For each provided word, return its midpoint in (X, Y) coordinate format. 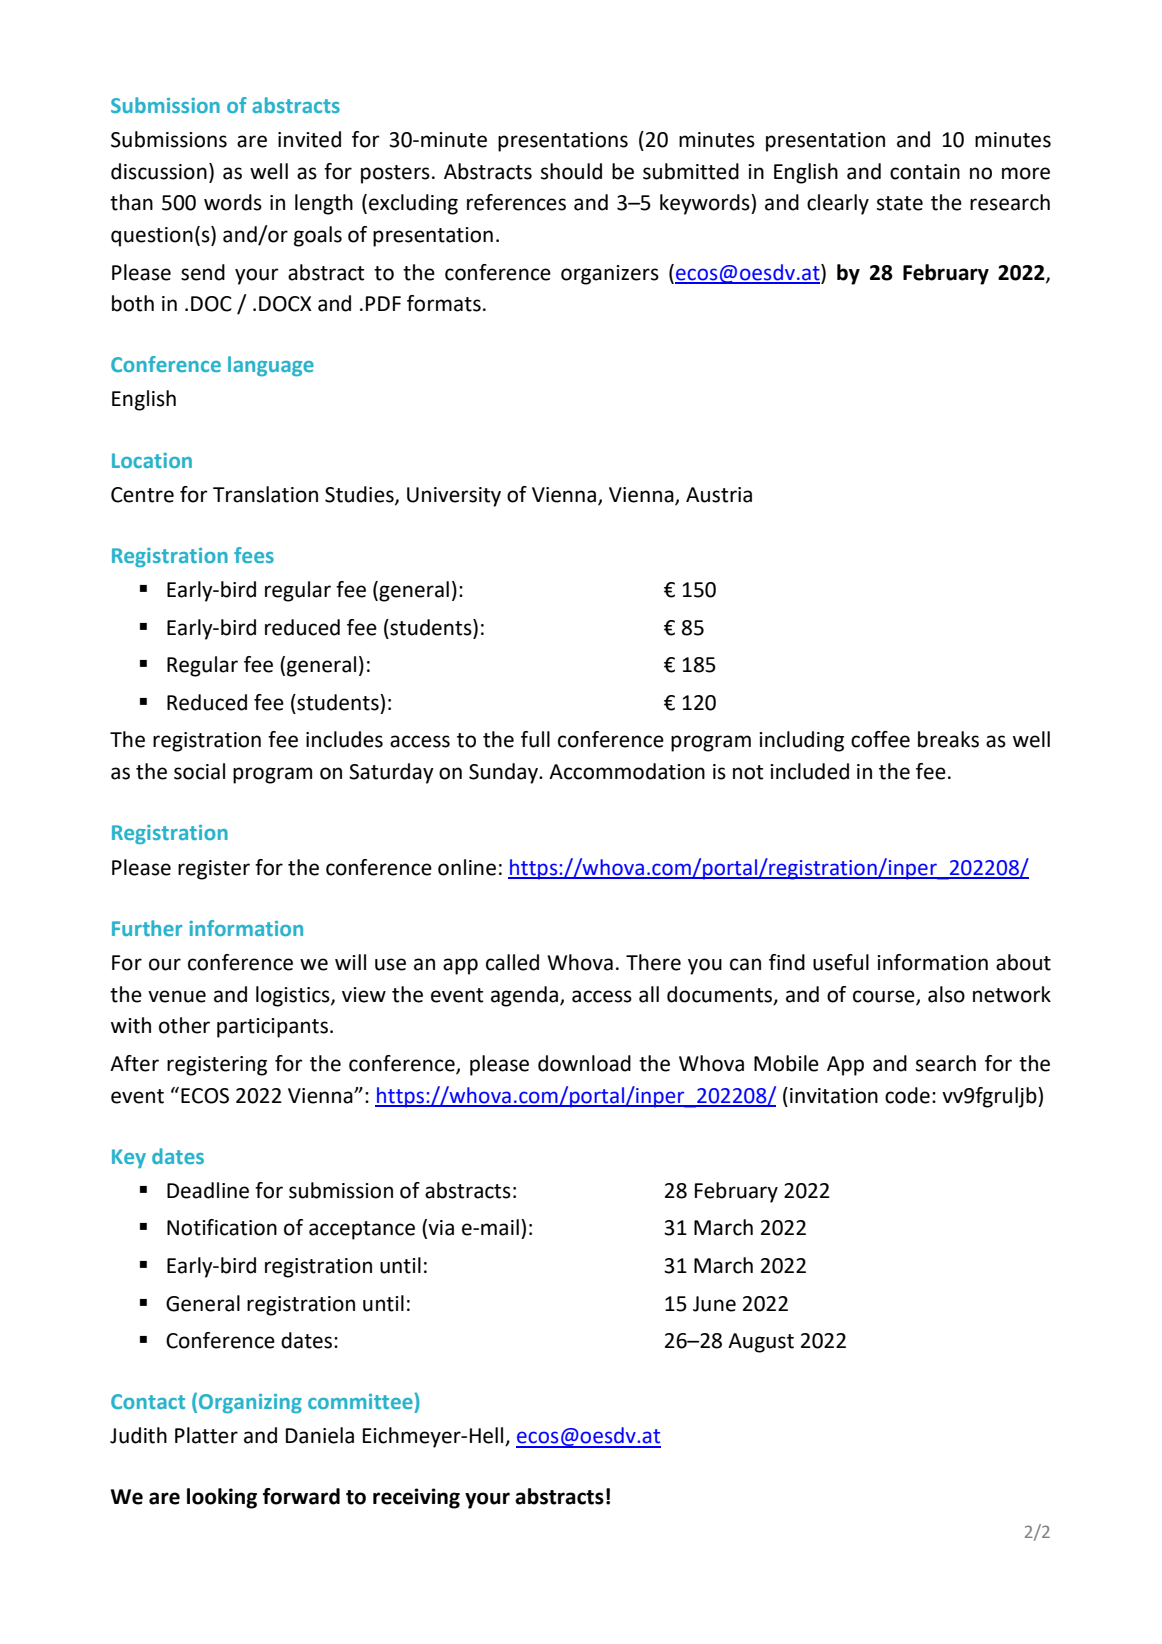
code (907, 1095)
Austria (719, 495)
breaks (948, 739)
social (199, 771)
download (584, 1063)
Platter (206, 1435)
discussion (159, 171)
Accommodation (627, 771)
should (571, 171)
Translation (265, 494)
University (454, 497)
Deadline (208, 1190)
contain (925, 172)
